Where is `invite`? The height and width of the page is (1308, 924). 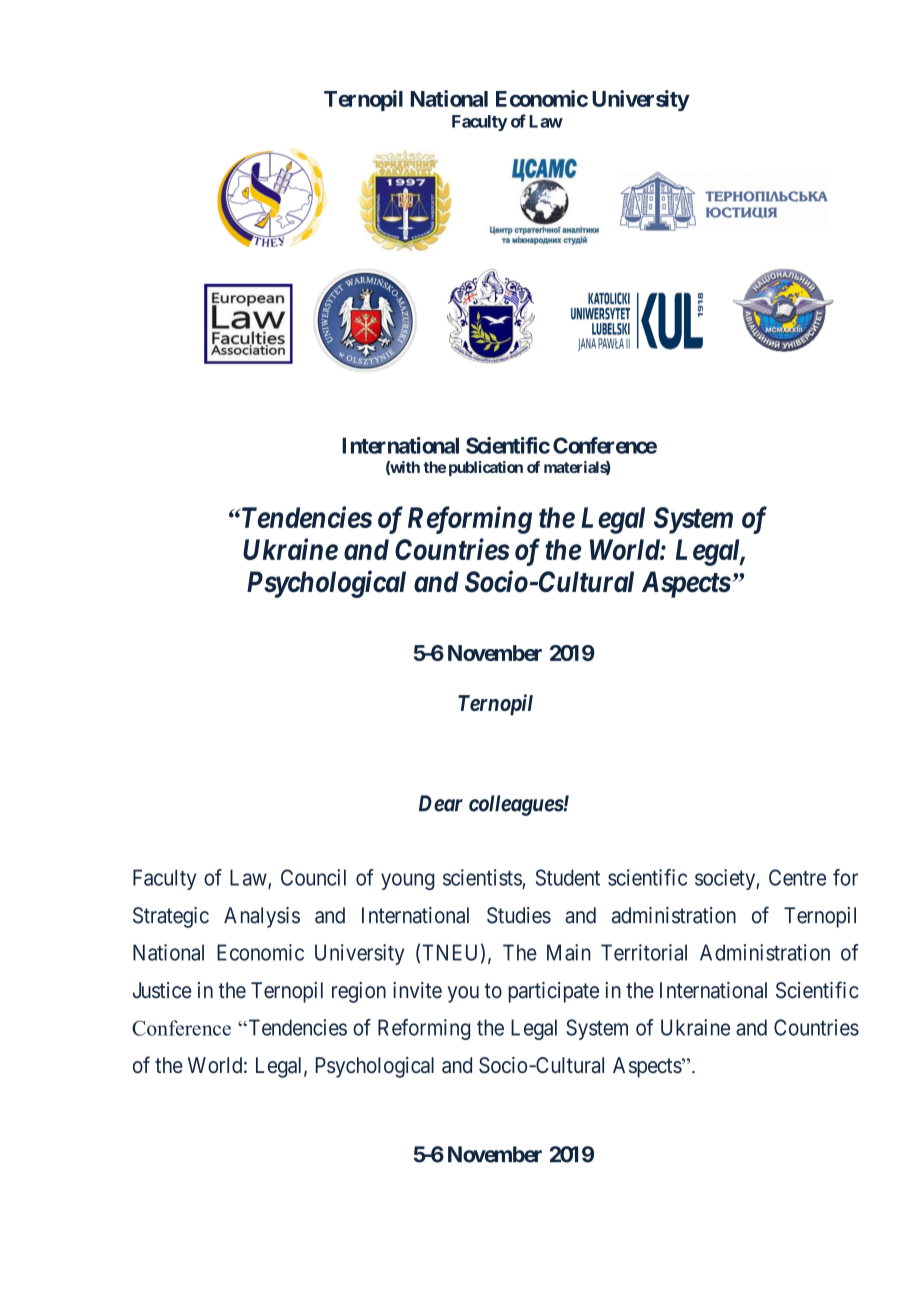
invite is located at coordinates (417, 990).
